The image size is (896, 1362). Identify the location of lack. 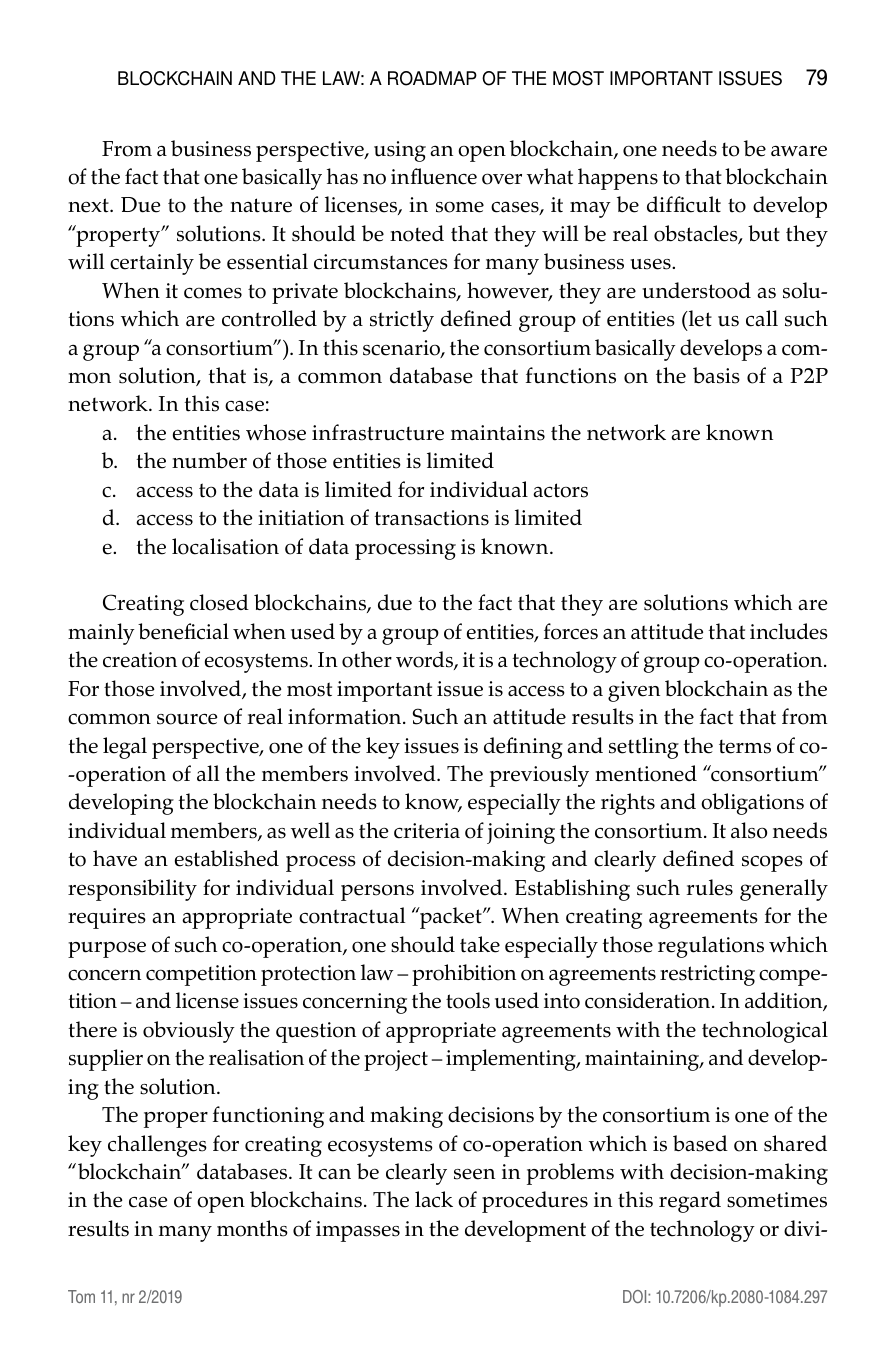
(434, 1199).
